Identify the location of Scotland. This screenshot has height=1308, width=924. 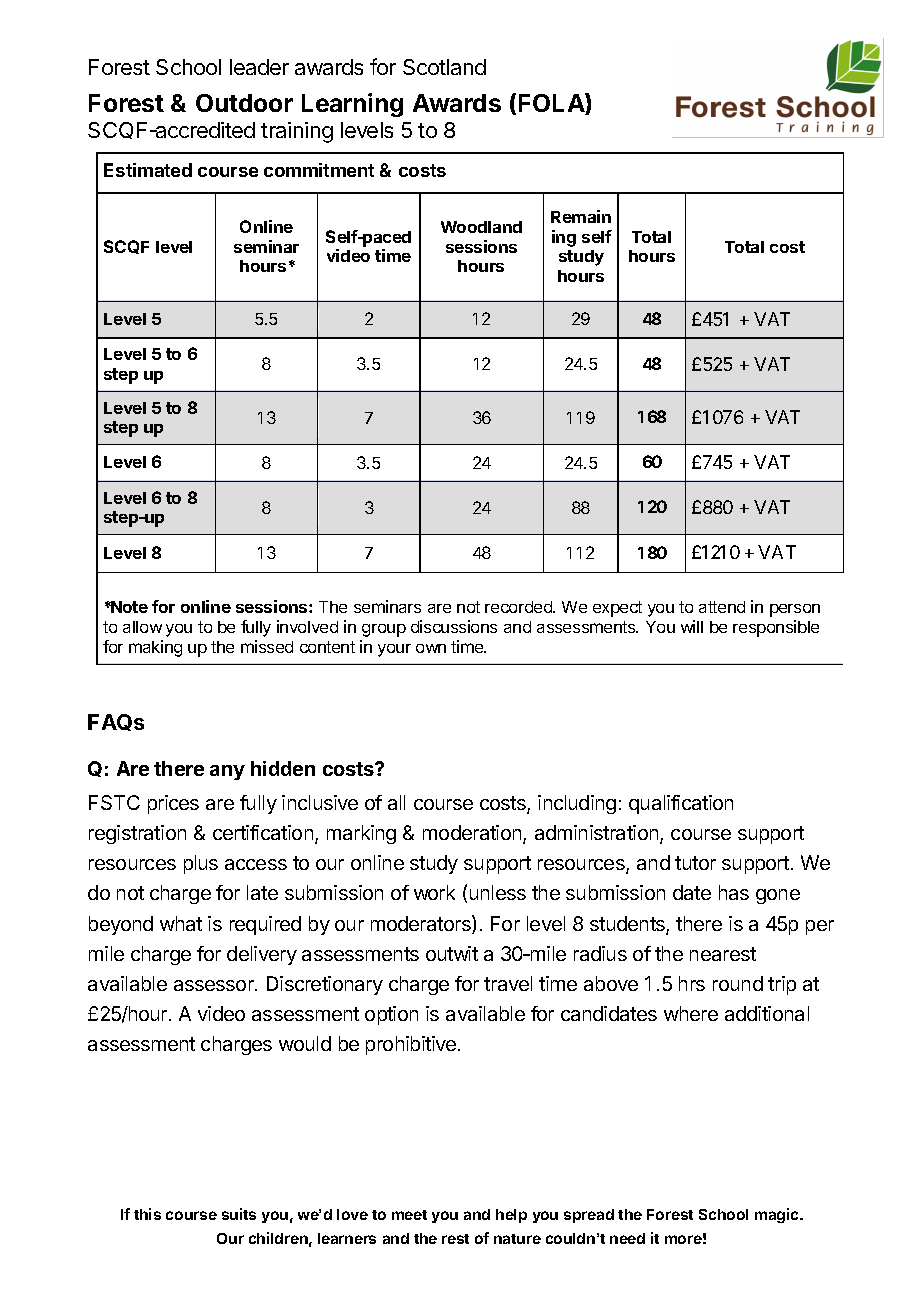
(444, 67).
